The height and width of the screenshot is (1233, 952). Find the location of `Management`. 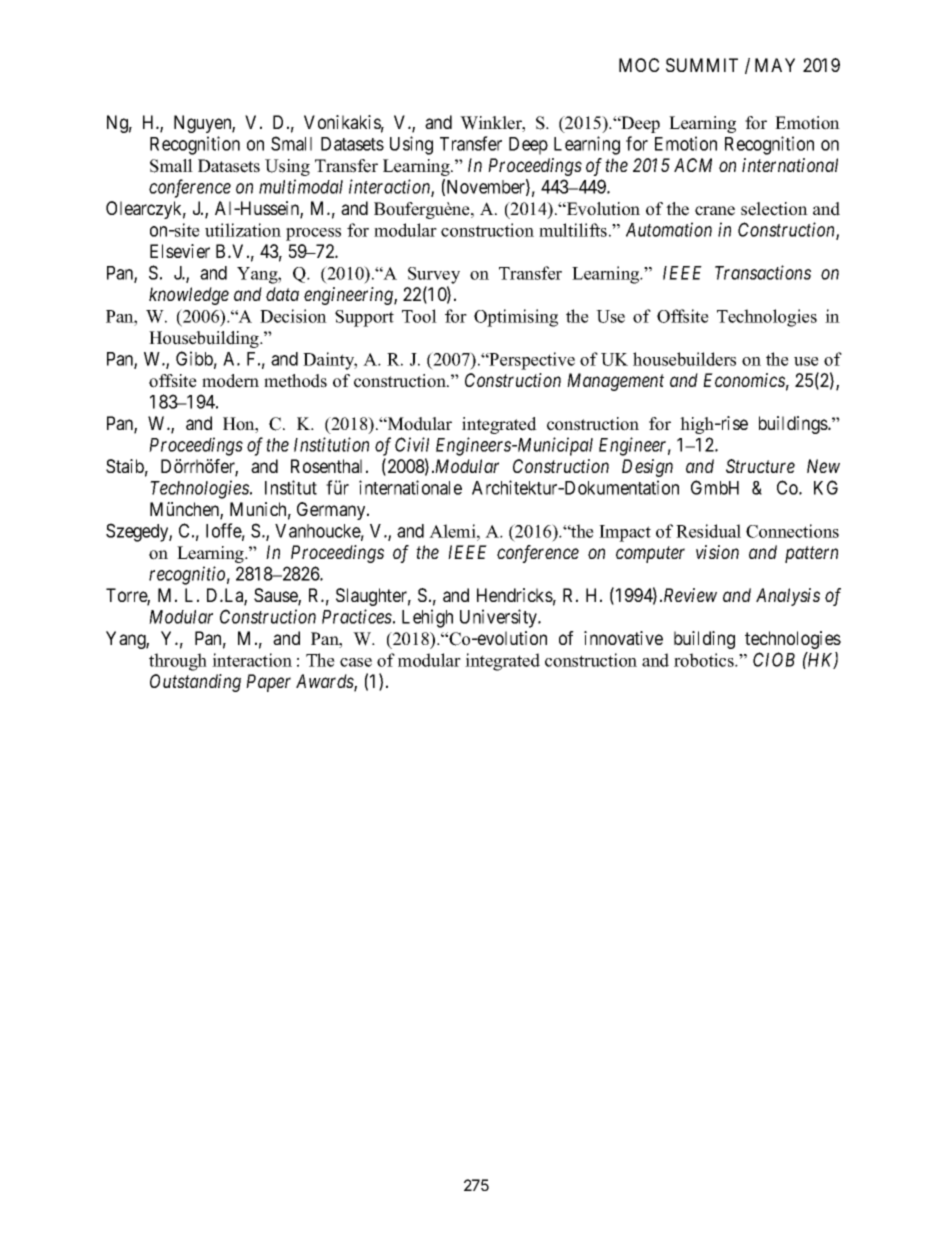

Management is located at coordinates (615, 382).
